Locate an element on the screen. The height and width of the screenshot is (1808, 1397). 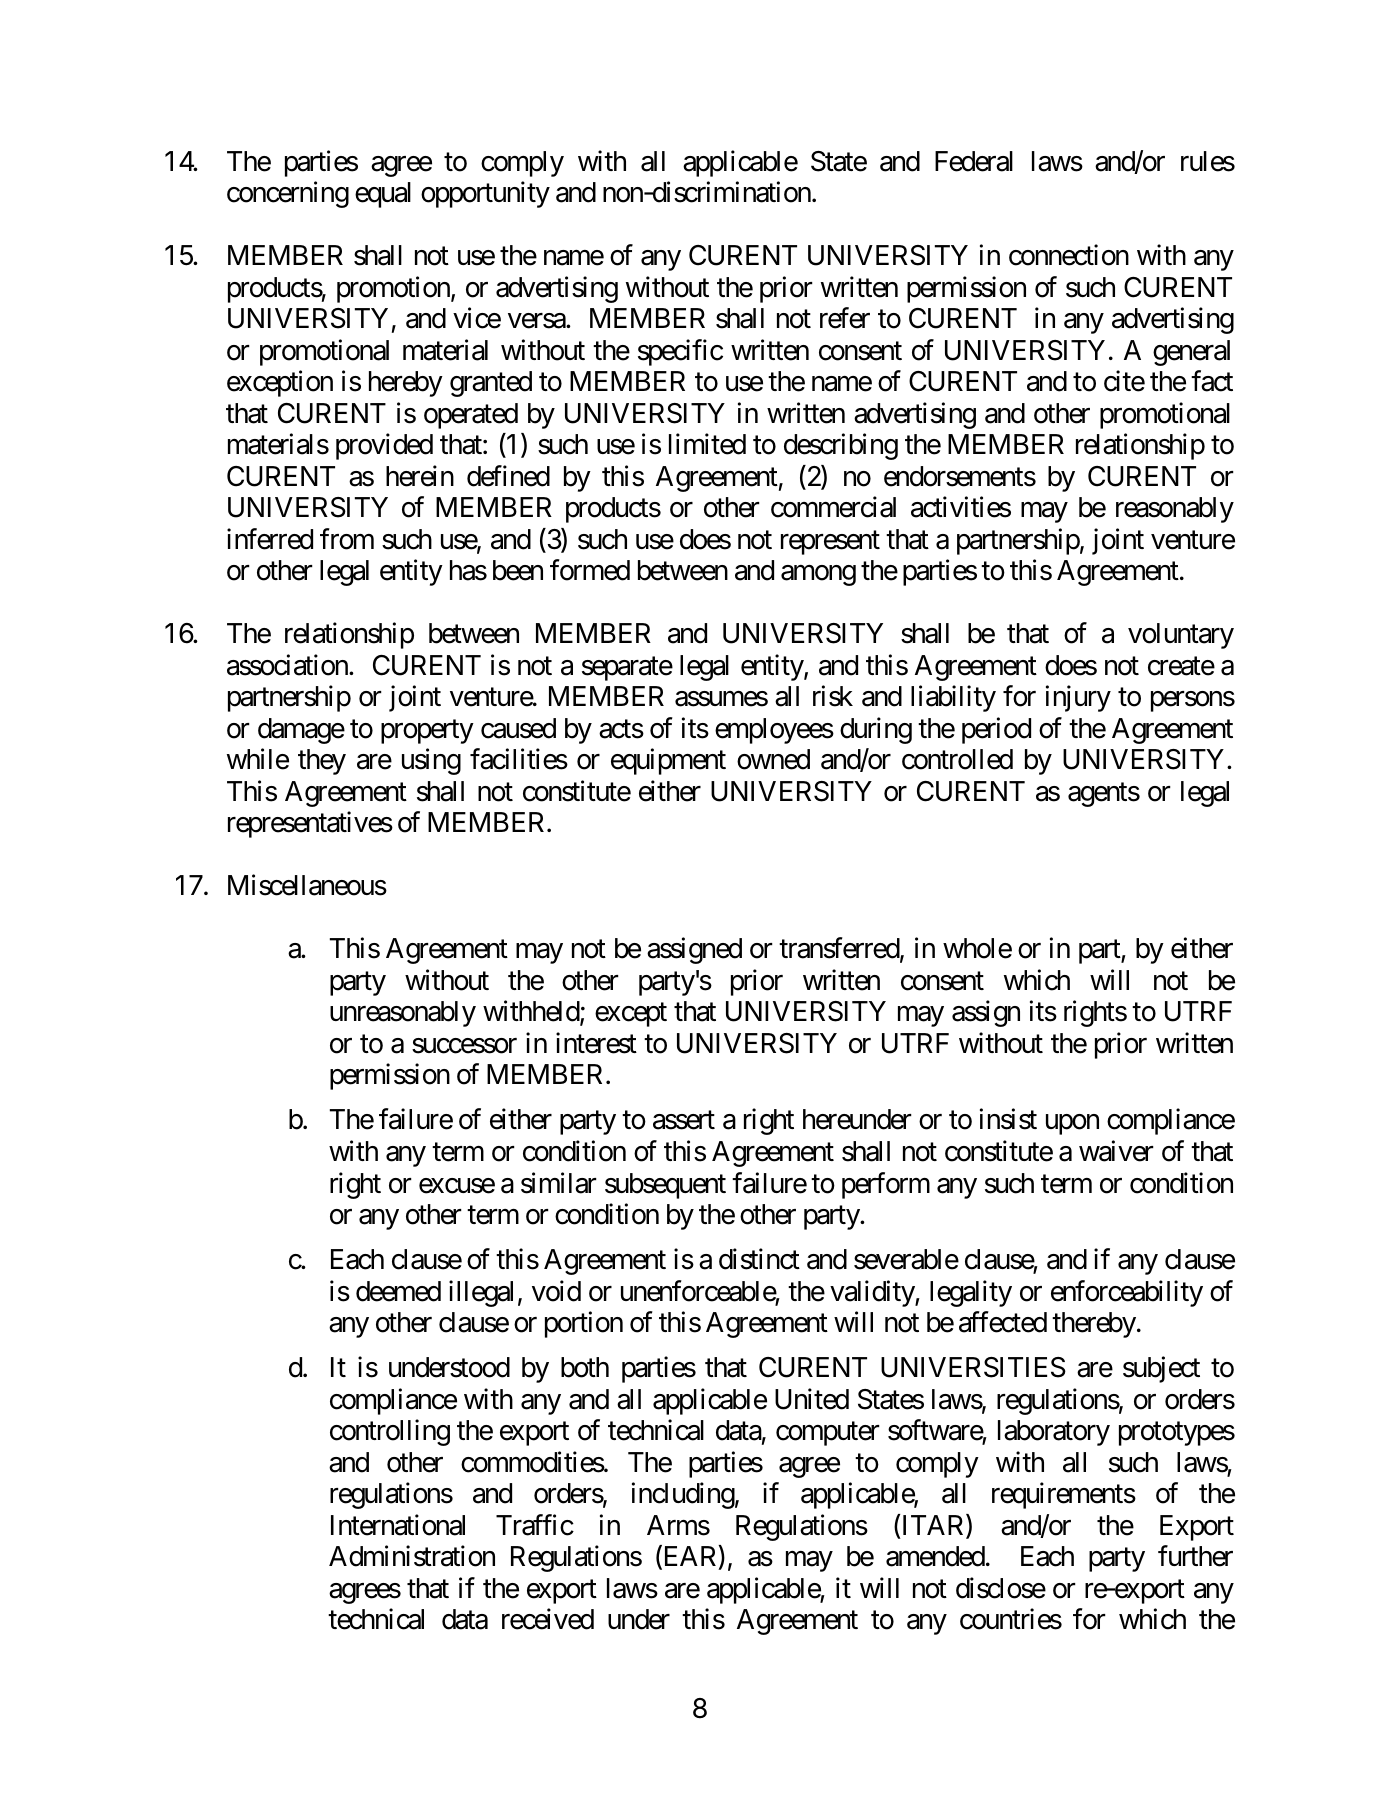
association is located at coordinates (288, 665).
